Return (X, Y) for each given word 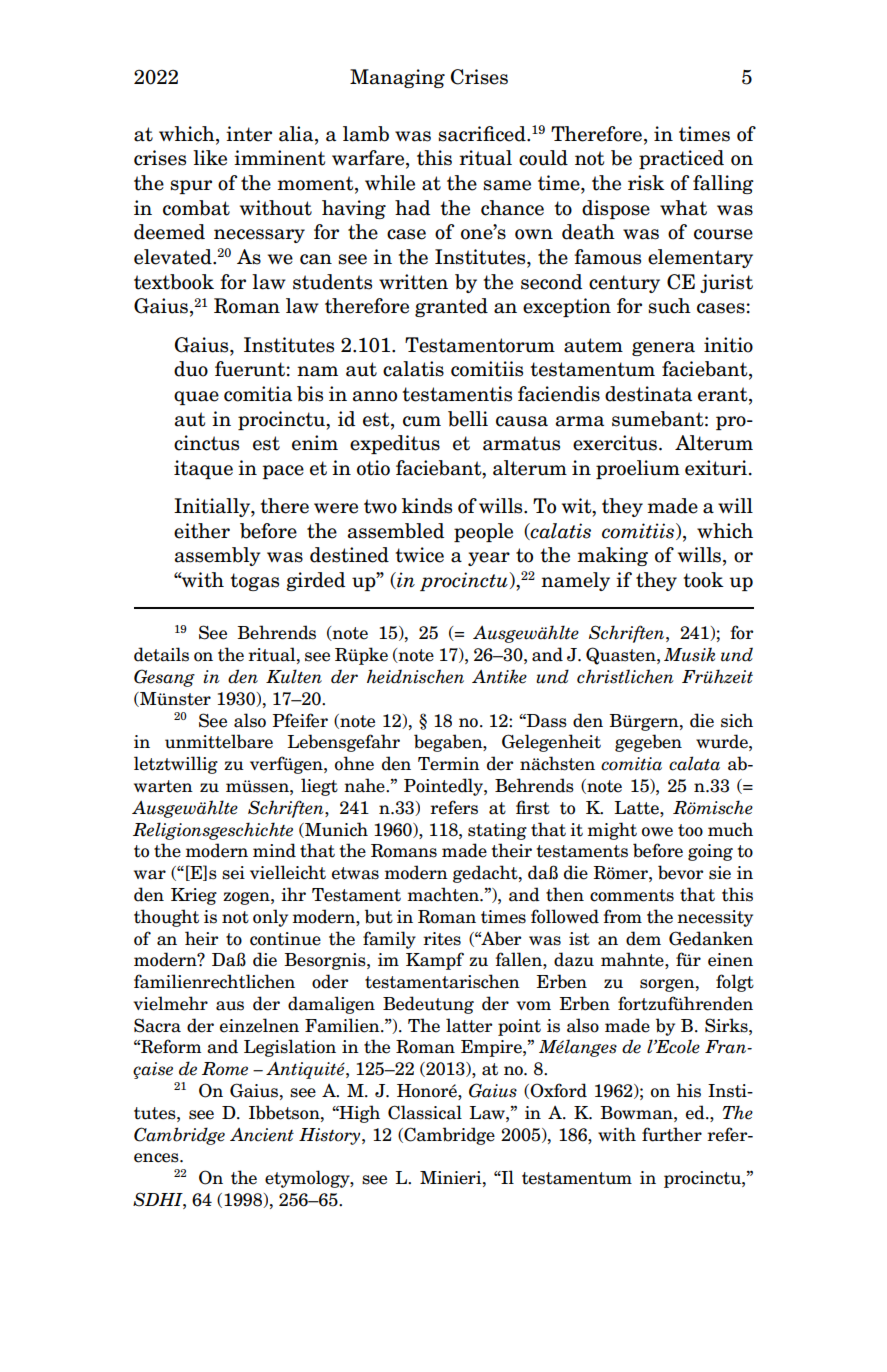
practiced (681, 159)
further (672, 1134)
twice (419, 555)
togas (254, 582)
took (703, 580)
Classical (425, 1112)
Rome (225, 1069)
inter (249, 134)
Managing (397, 78)
